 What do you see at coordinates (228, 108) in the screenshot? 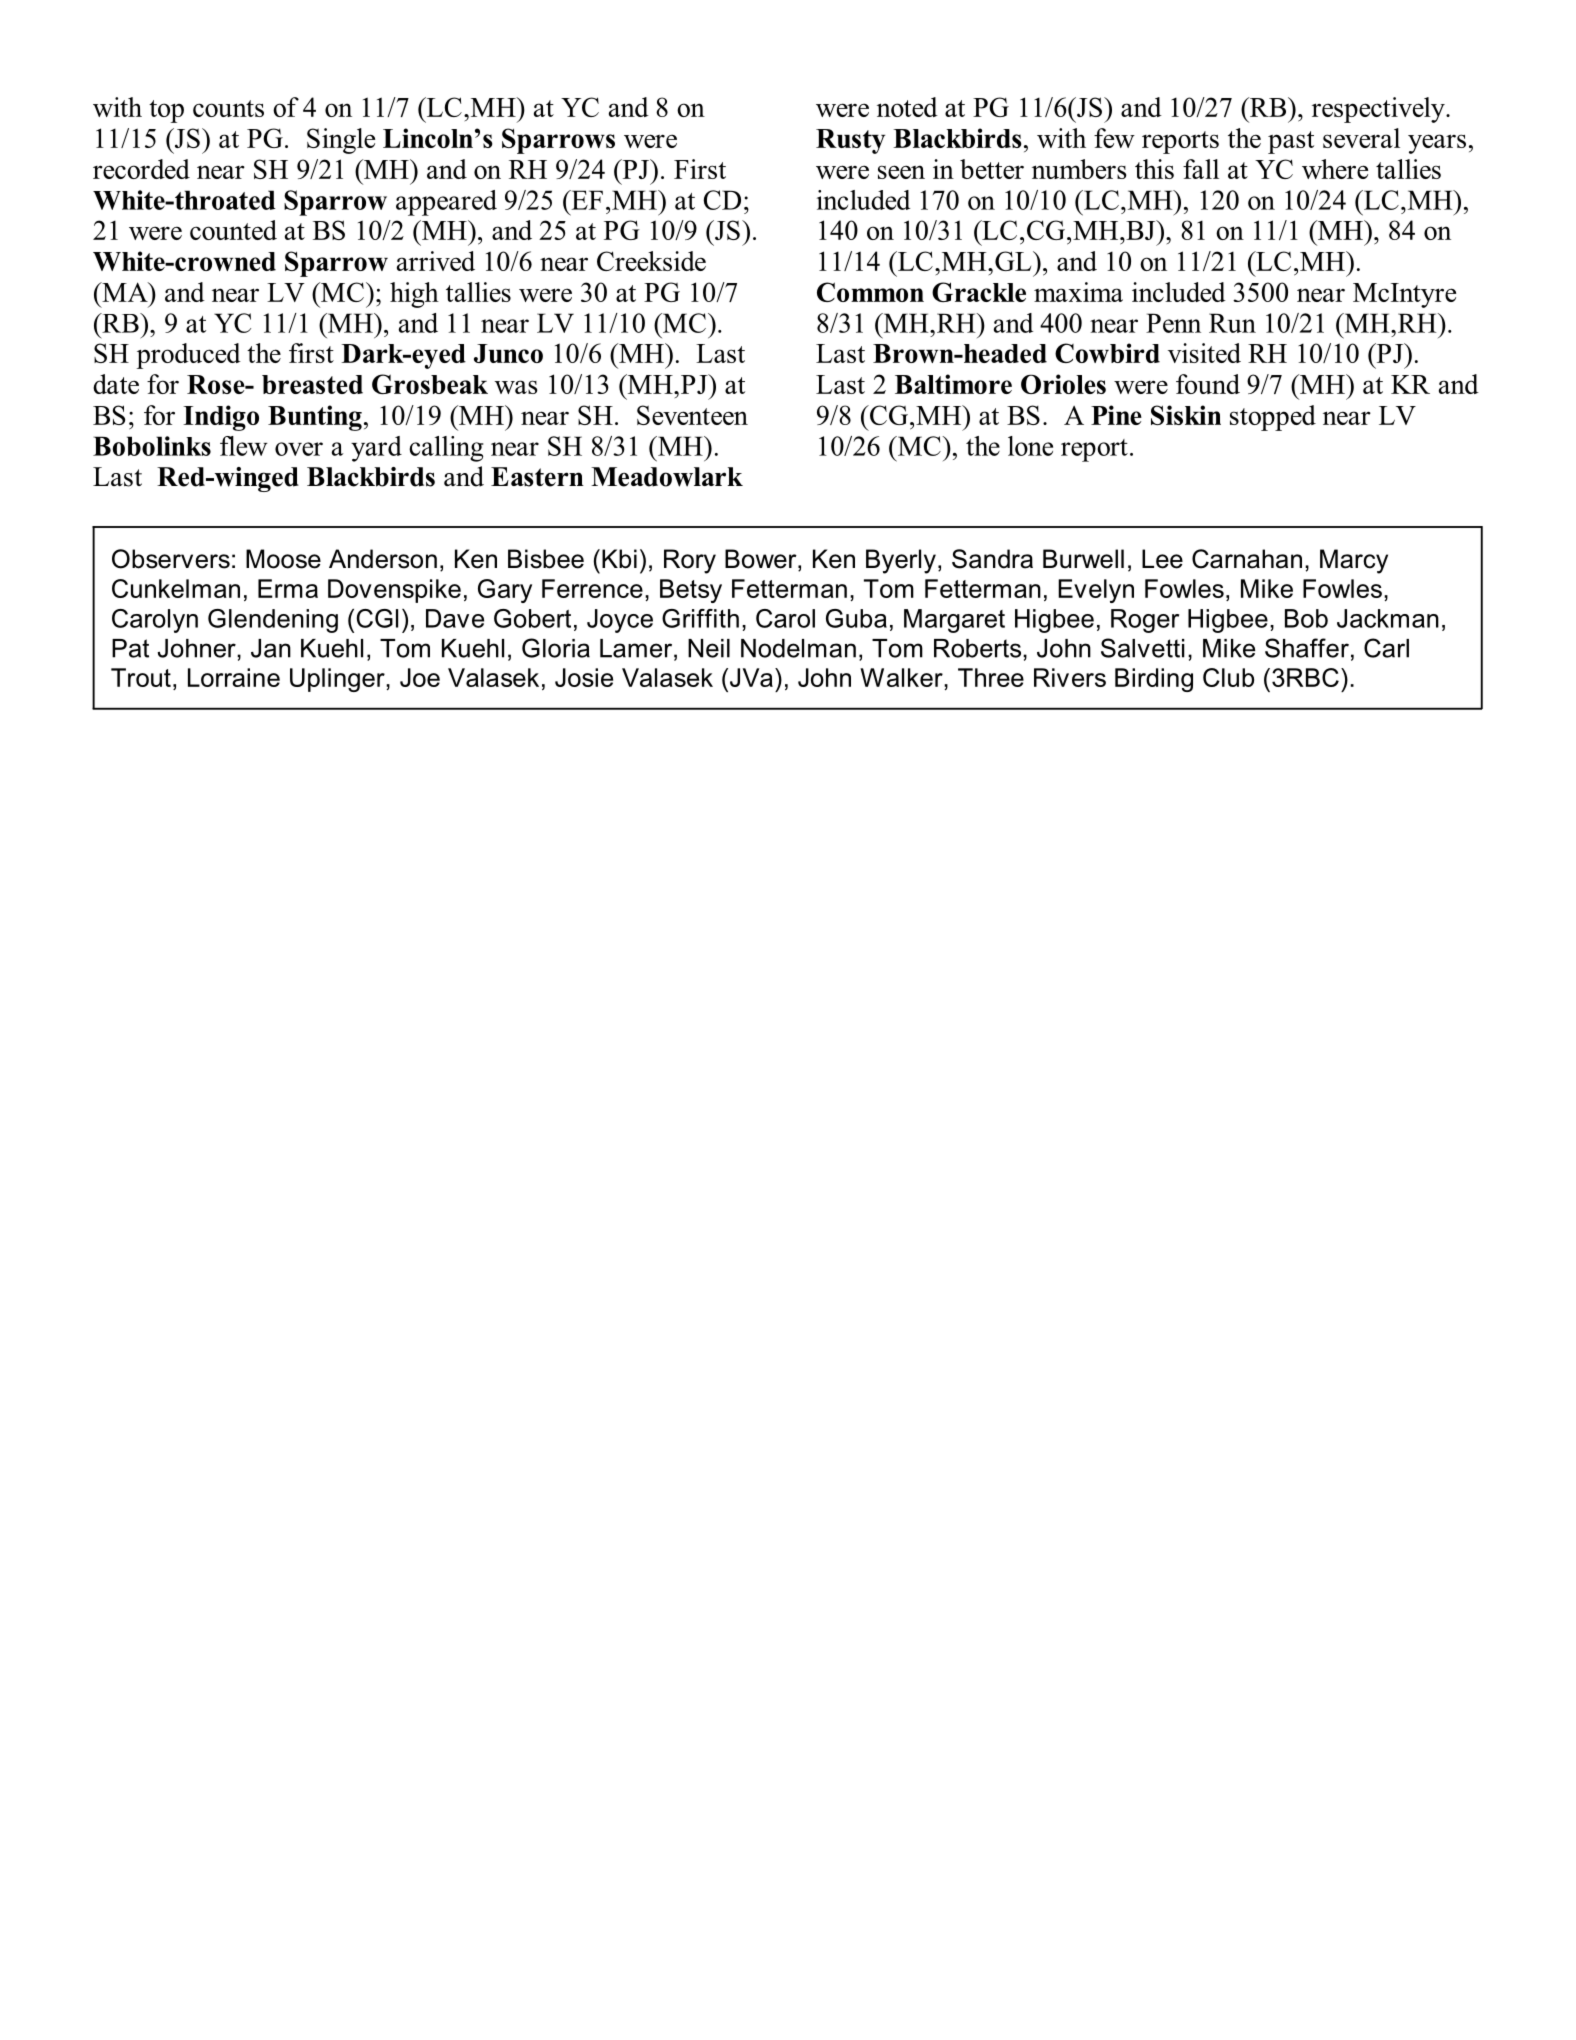
I see `counts` at bounding box center [228, 108].
